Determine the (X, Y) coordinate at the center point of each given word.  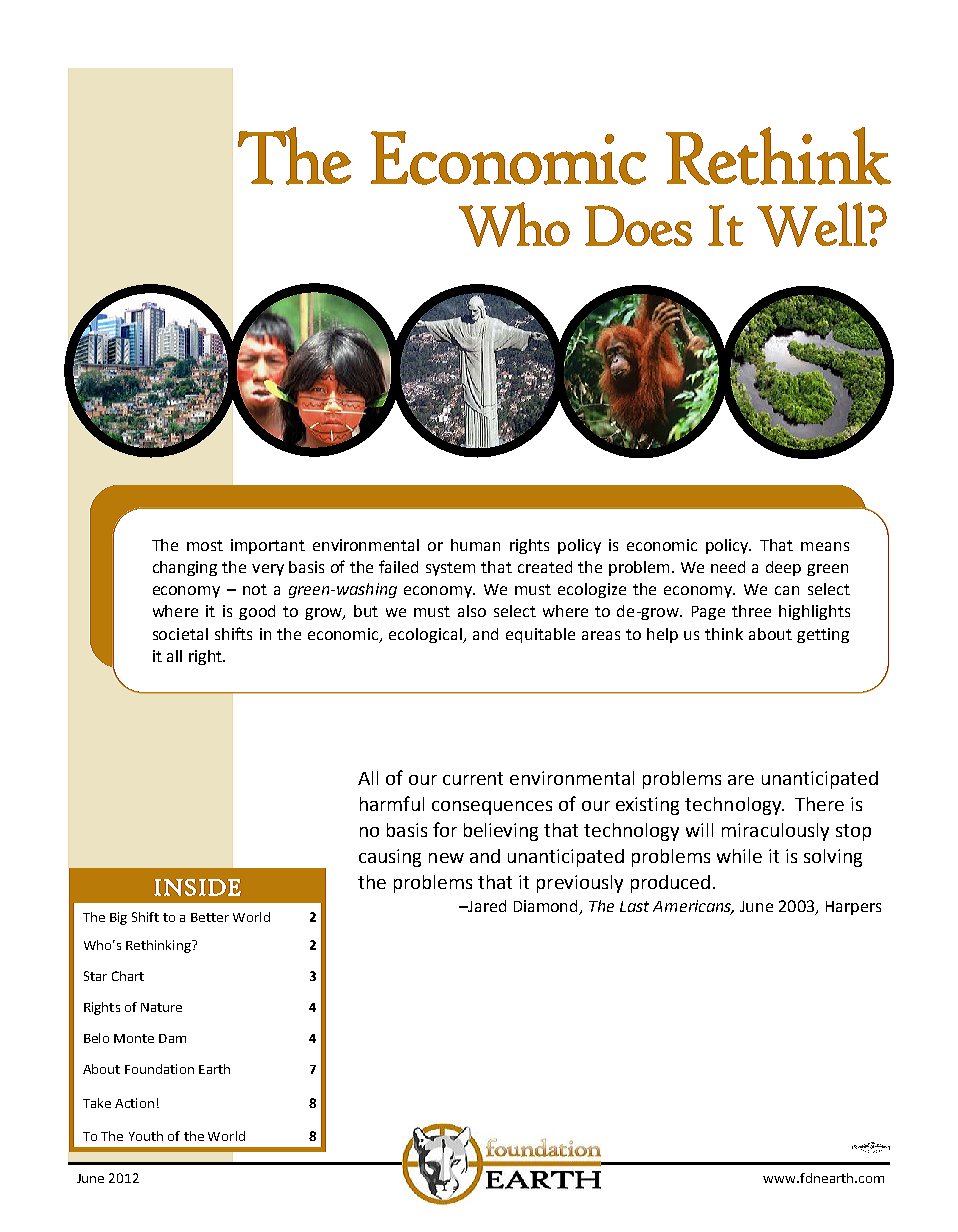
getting (823, 635)
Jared (486, 906)
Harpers (853, 908)
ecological (426, 635)
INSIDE (197, 887)
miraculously (775, 832)
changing (185, 568)
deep (783, 568)
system (450, 569)
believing (501, 832)
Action (134, 1103)
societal (180, 634)
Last (634, 906)
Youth (146, 1136)
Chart (128, 976)
